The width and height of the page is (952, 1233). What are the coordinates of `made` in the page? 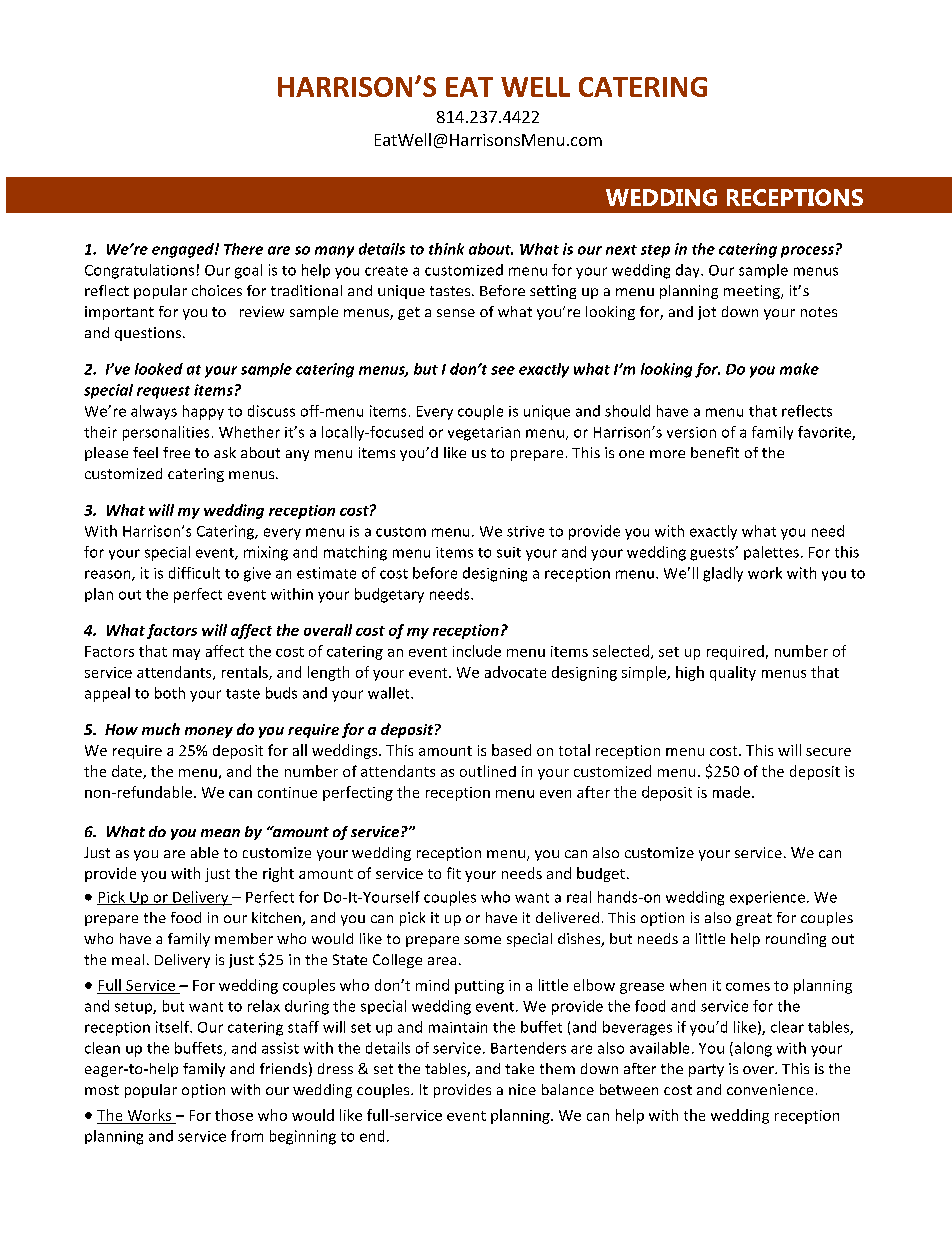 It's located at (731, 792).
